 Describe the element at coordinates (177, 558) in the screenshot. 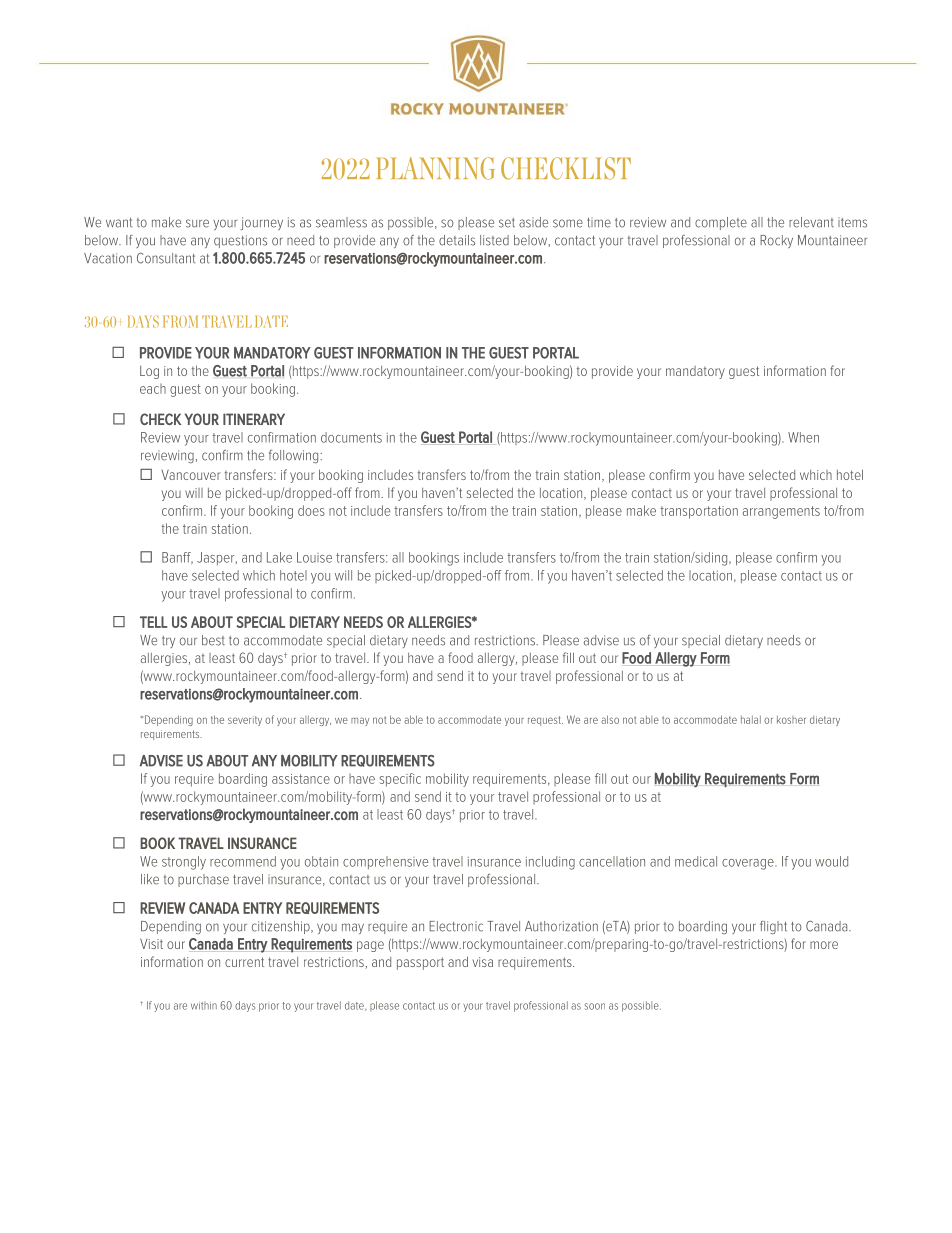

I see `Banff` at that location.
